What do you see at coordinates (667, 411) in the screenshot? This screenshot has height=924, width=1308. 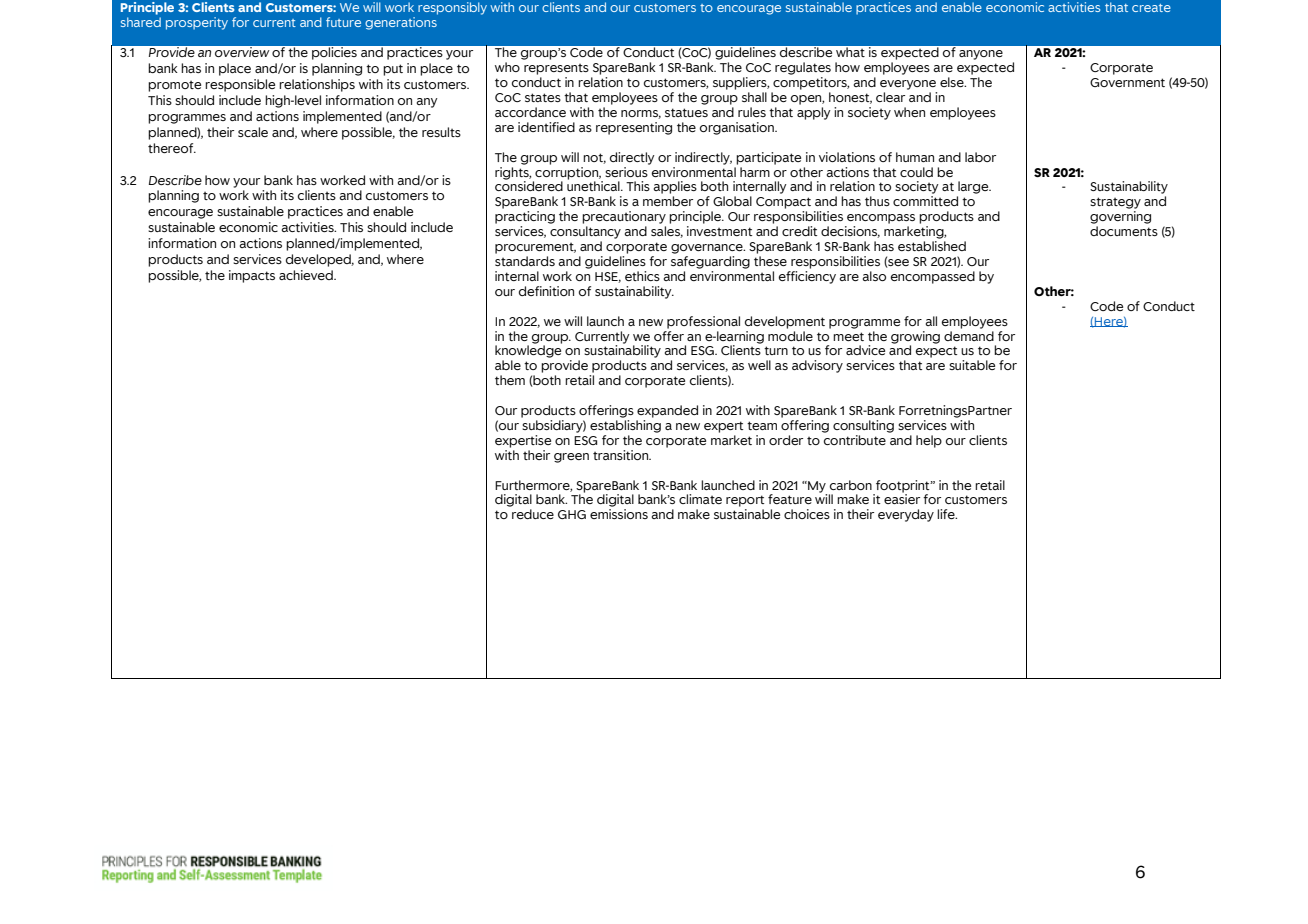 I see `expanded` at bounding box center [667, 411].
